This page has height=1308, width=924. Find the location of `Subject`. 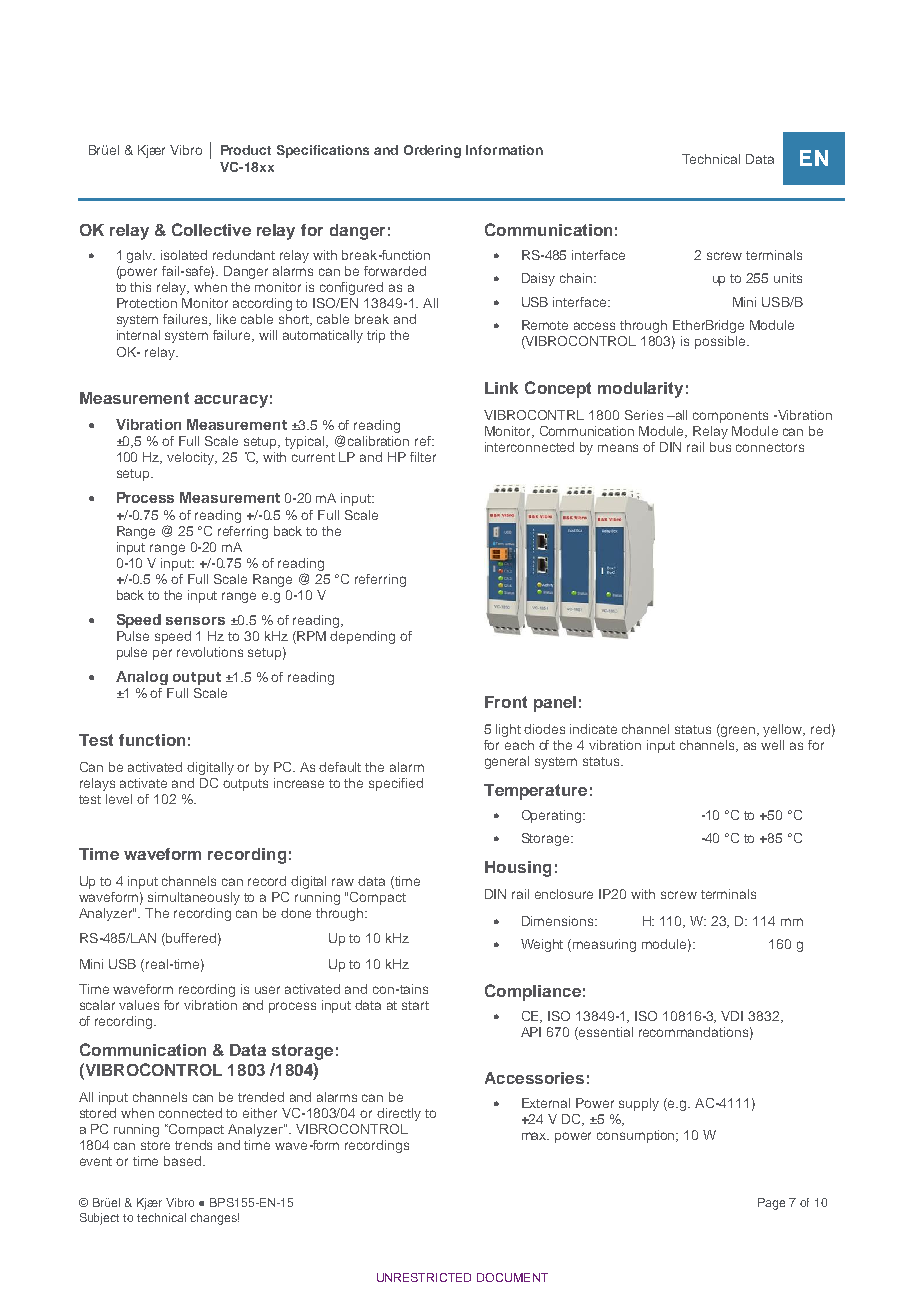

Subject is located at coordinates (99, 1219).
